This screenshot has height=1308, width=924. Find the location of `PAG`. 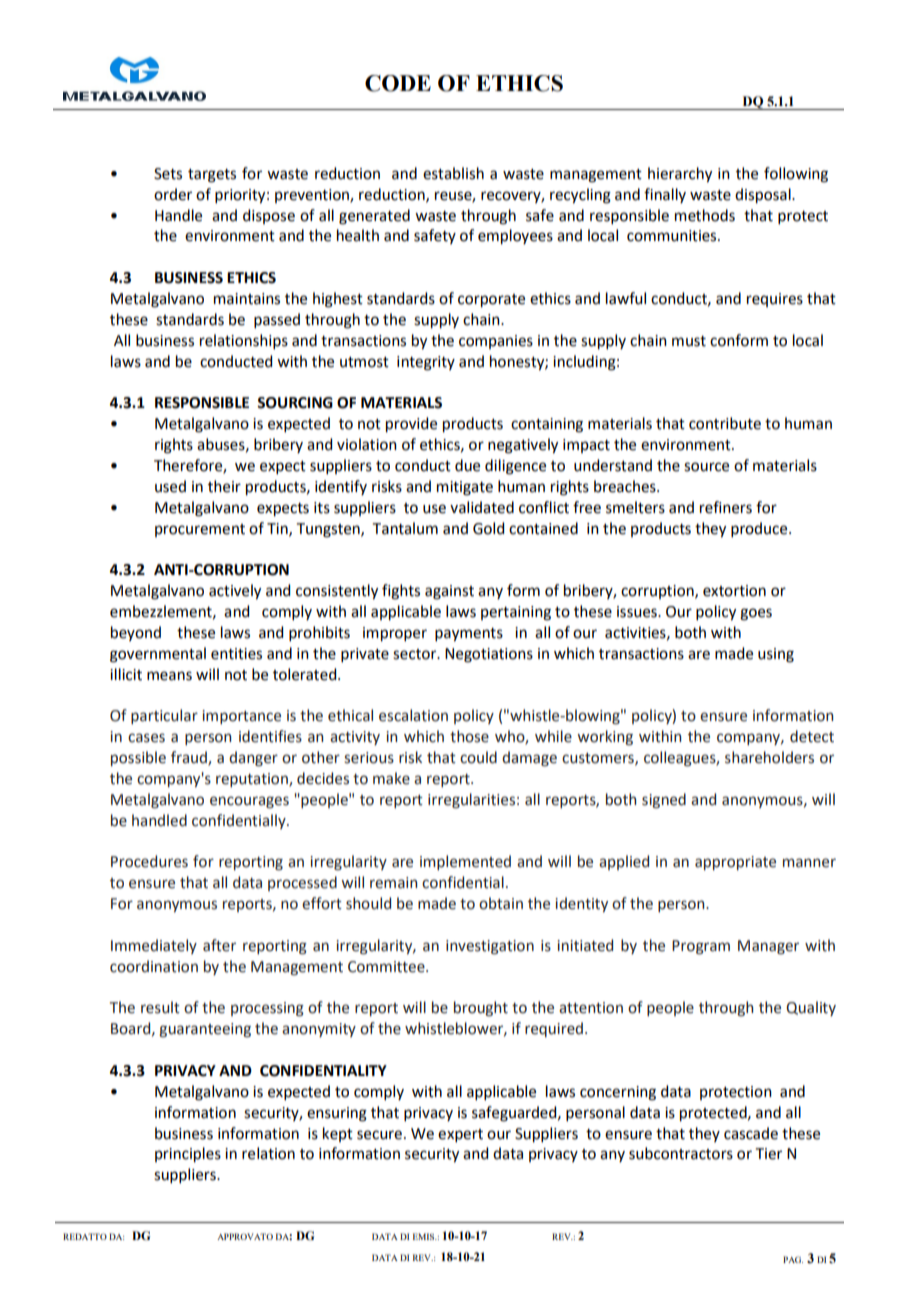

PAG is located at coordinates (793, 1259).
